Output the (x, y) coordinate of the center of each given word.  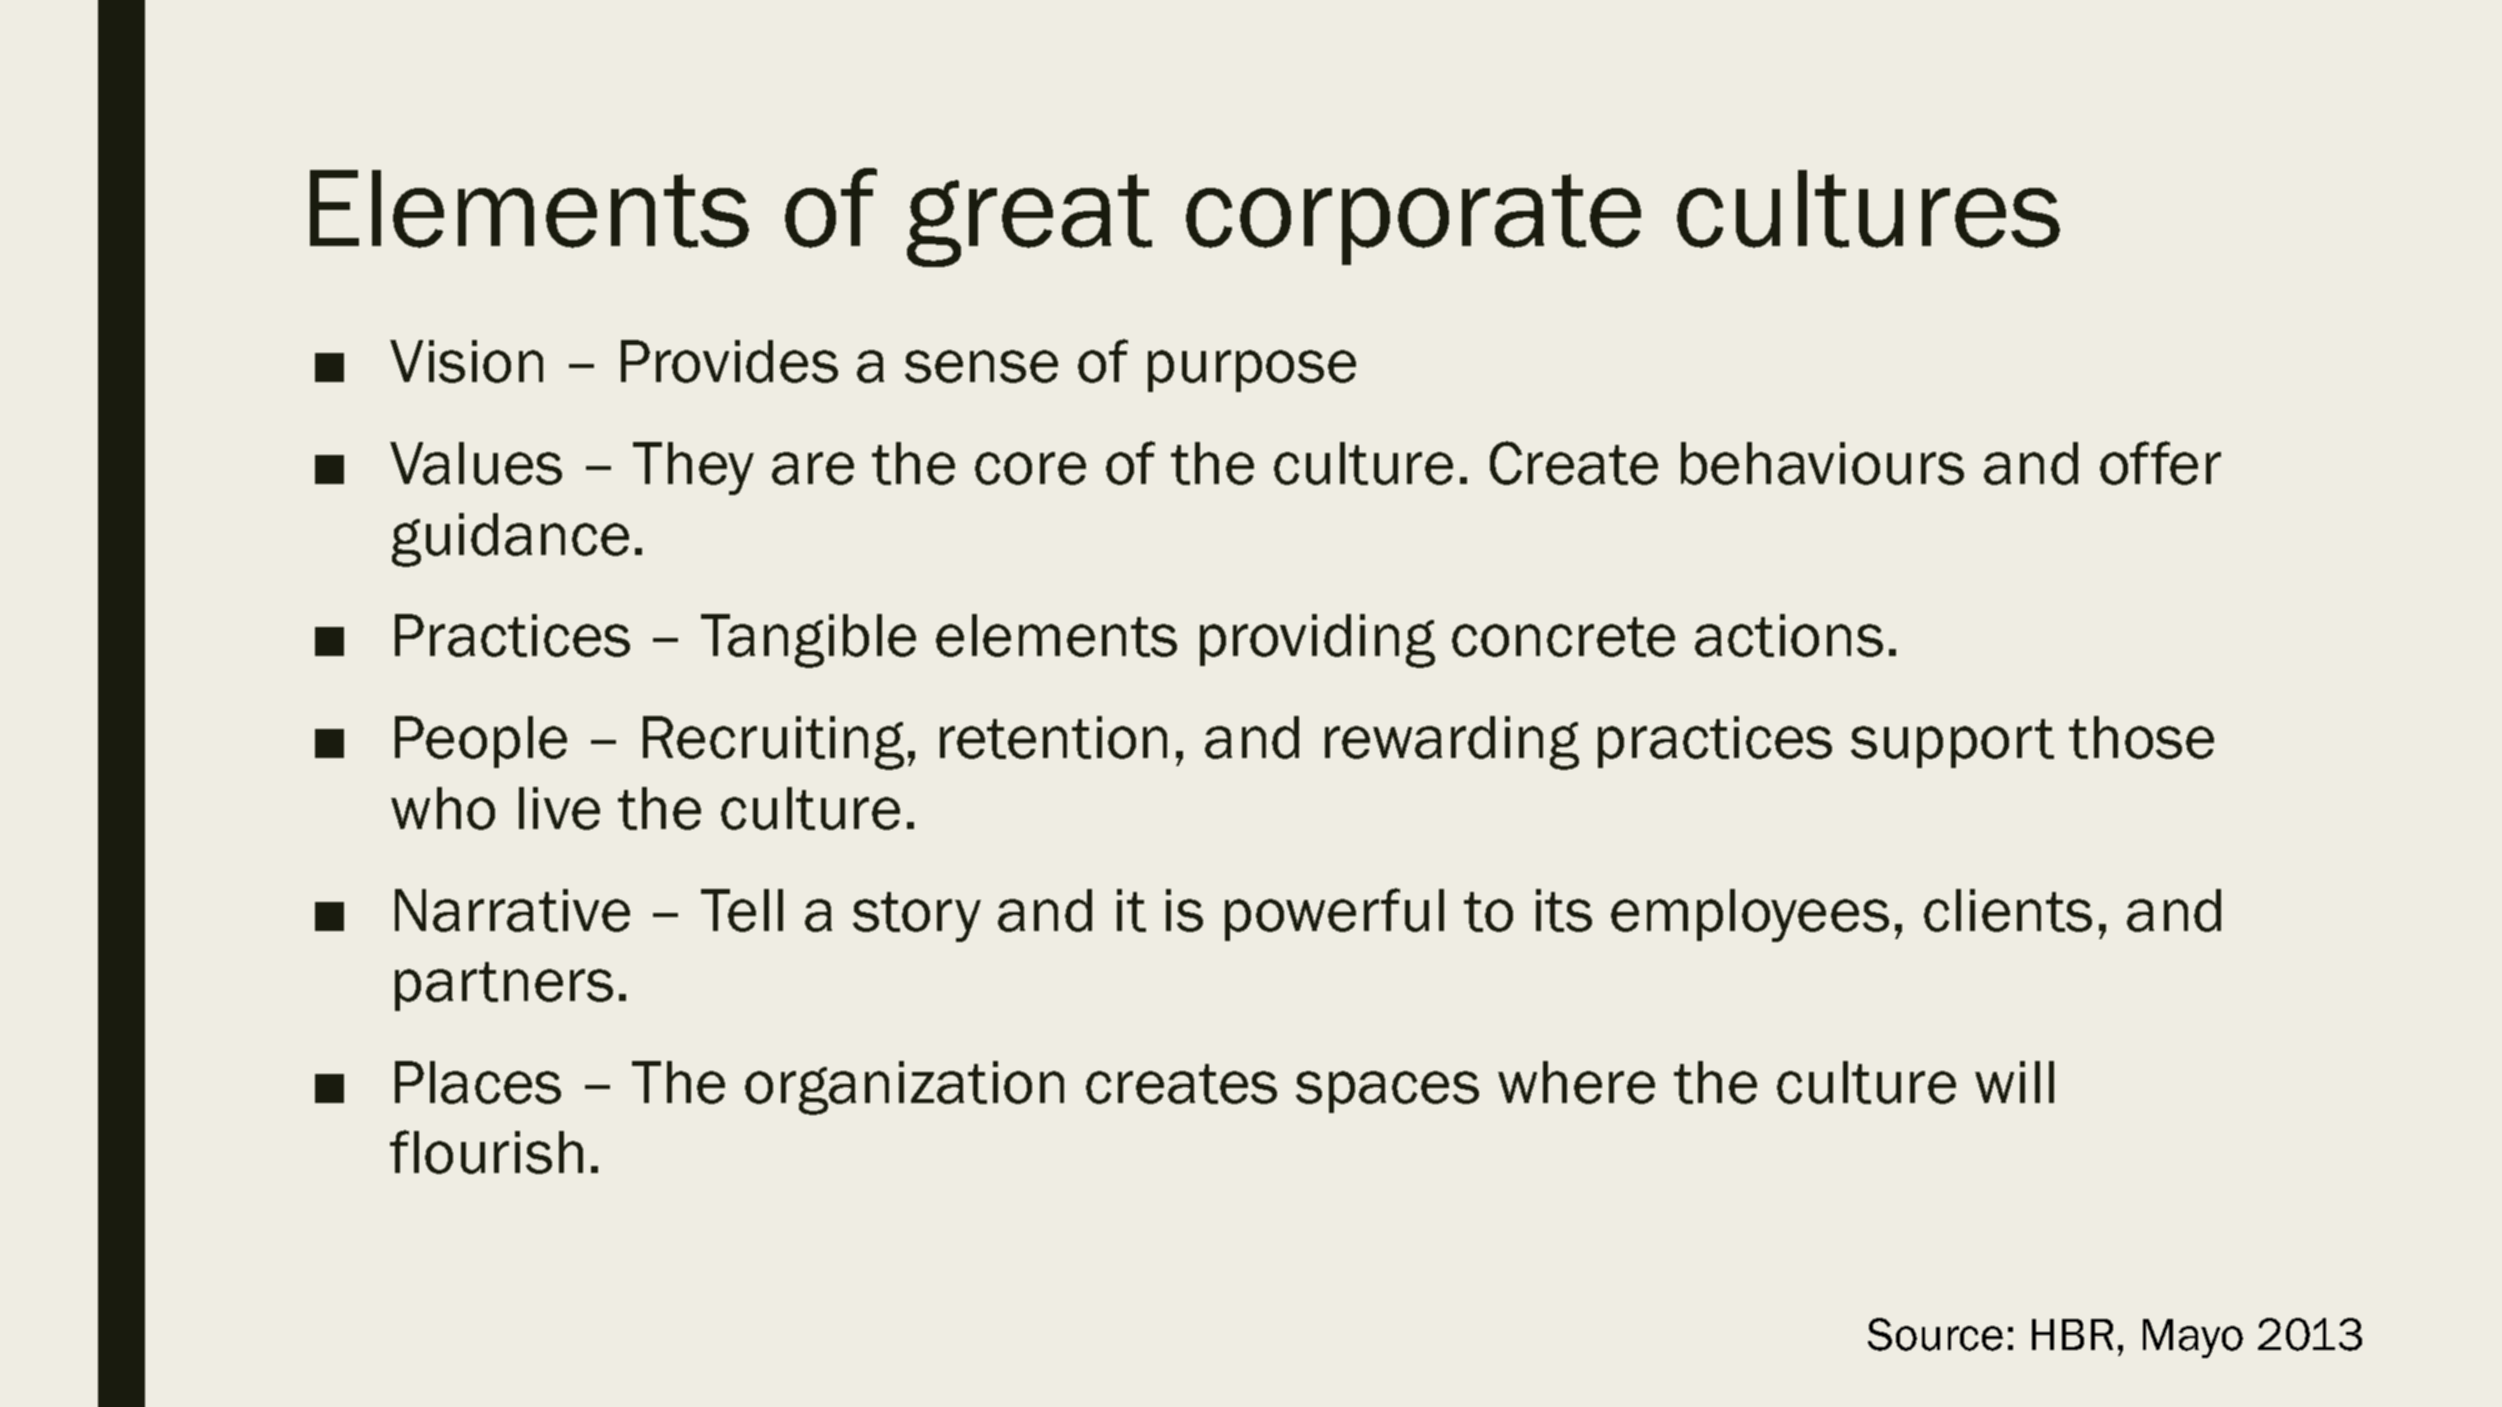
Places (478, 1082)
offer (2160, 463)
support (1952, 743)
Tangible (808, 641)
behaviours (1822, 463)
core (1030, 468)
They (693, 468)
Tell (742, 910)
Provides (729, 361)
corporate (1413, 219)
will (2014, 1082)
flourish (486, 1152)
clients (2008, 910)
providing (1317, 641)
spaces (1387, 1092)
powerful (1334, 914)
